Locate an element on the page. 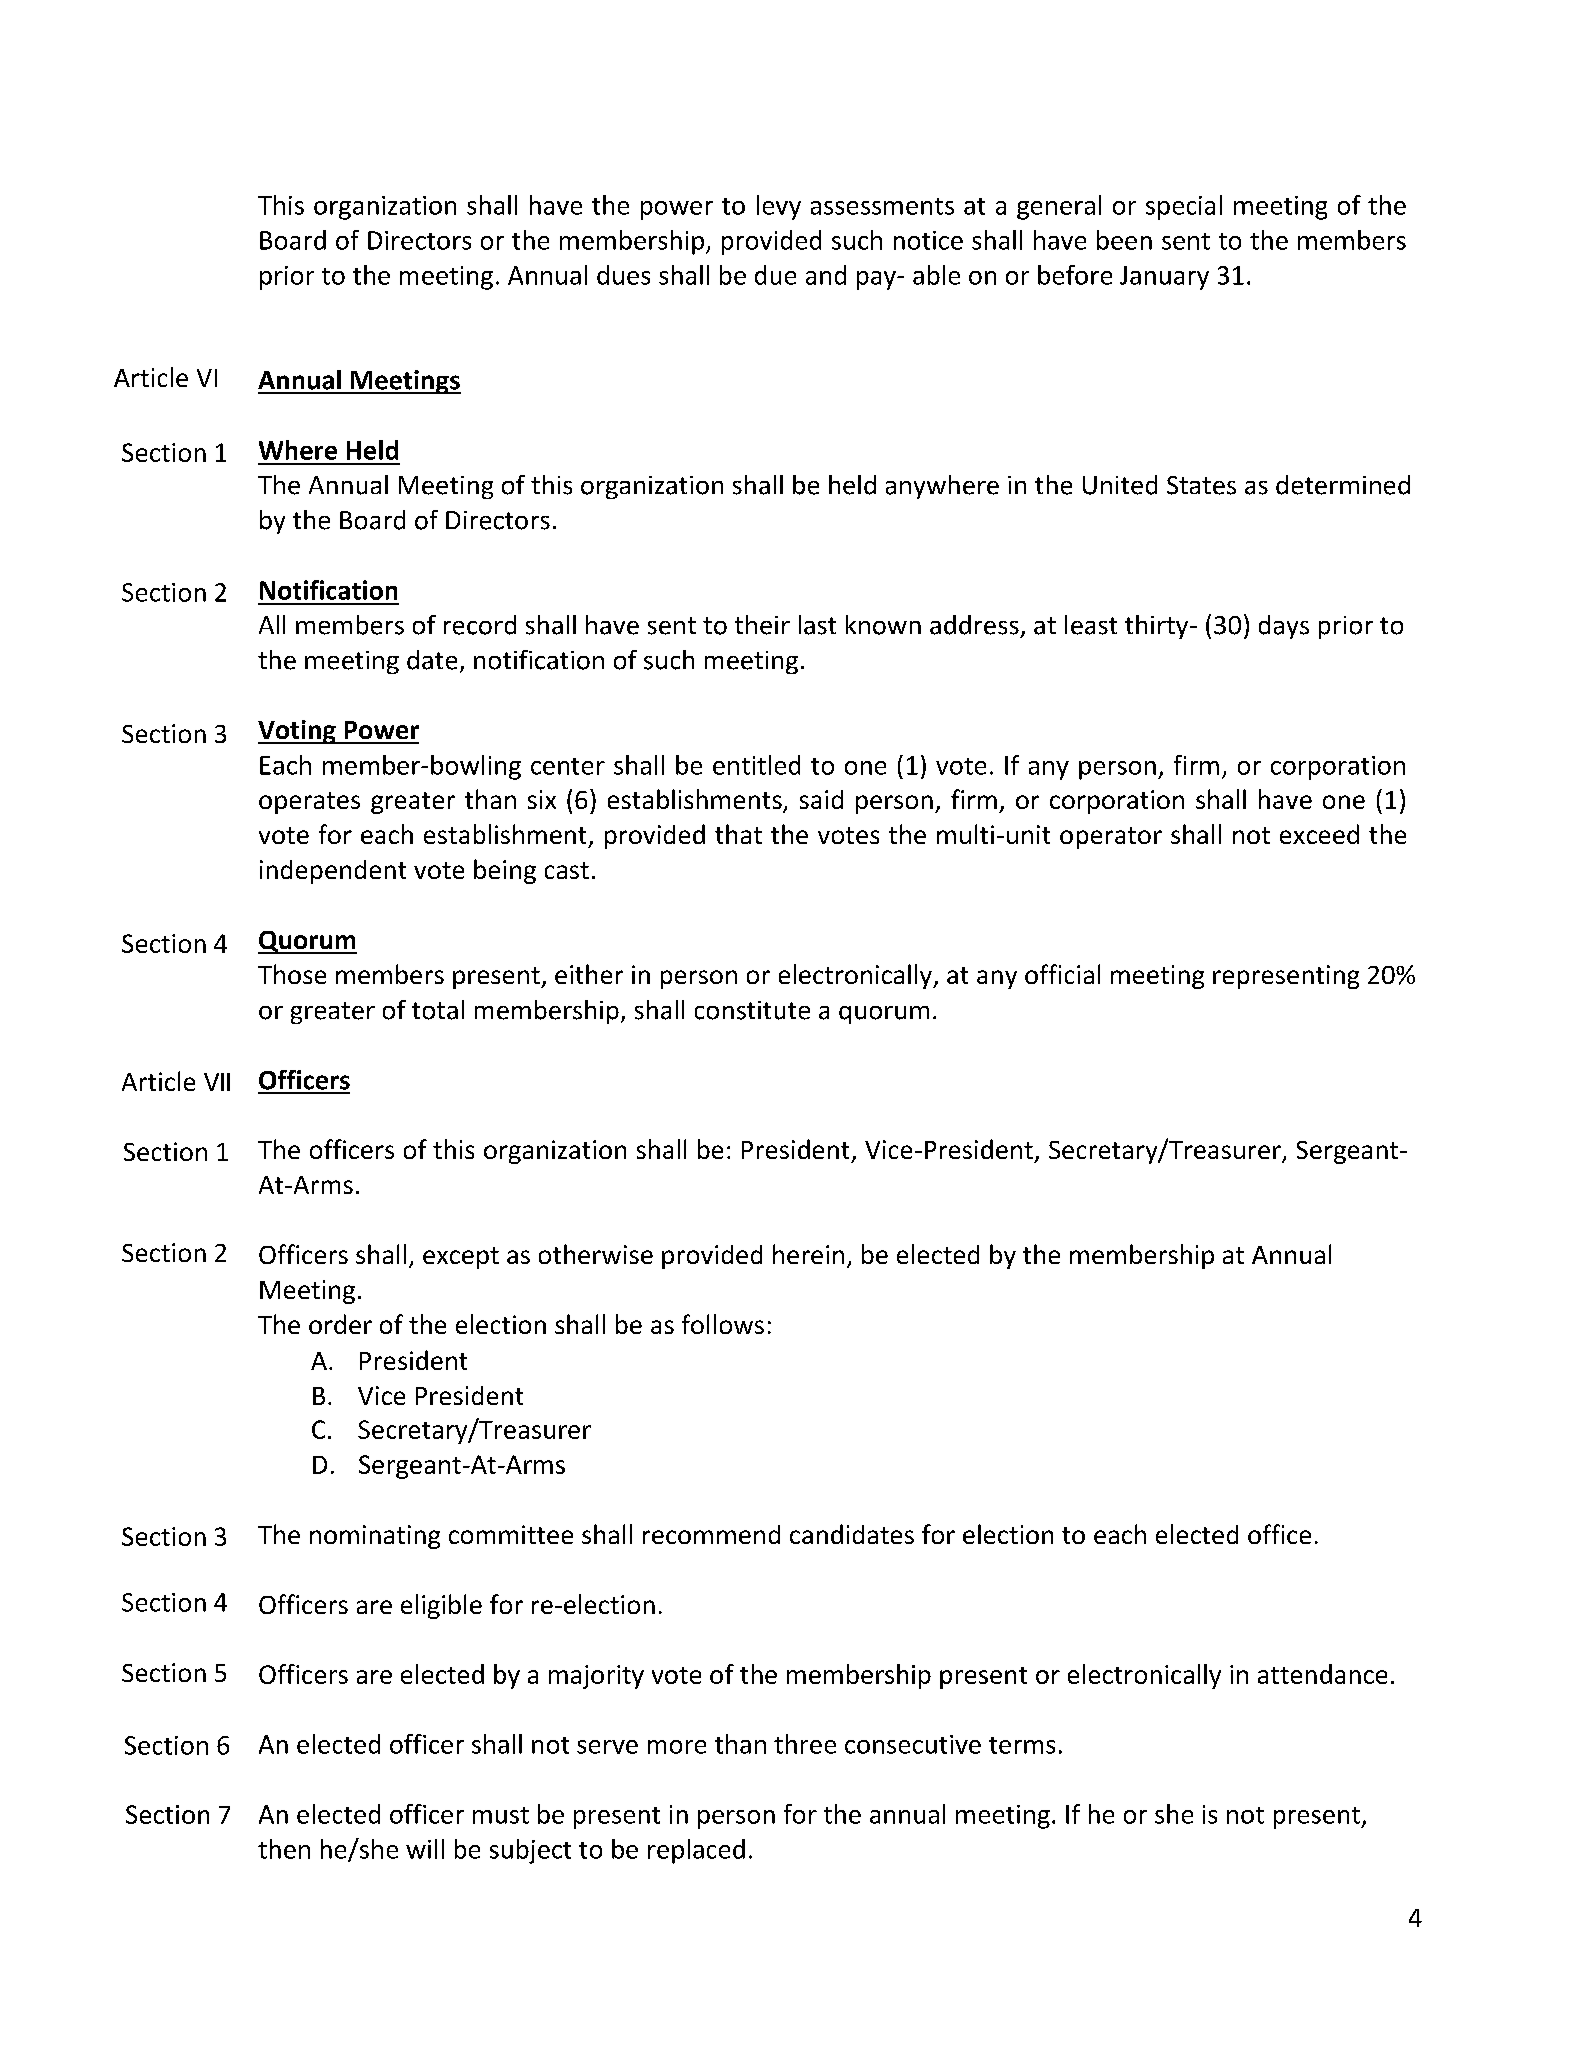 The height and width of the document is (2063, 1594). three is located at coordinates (805, 1744).
